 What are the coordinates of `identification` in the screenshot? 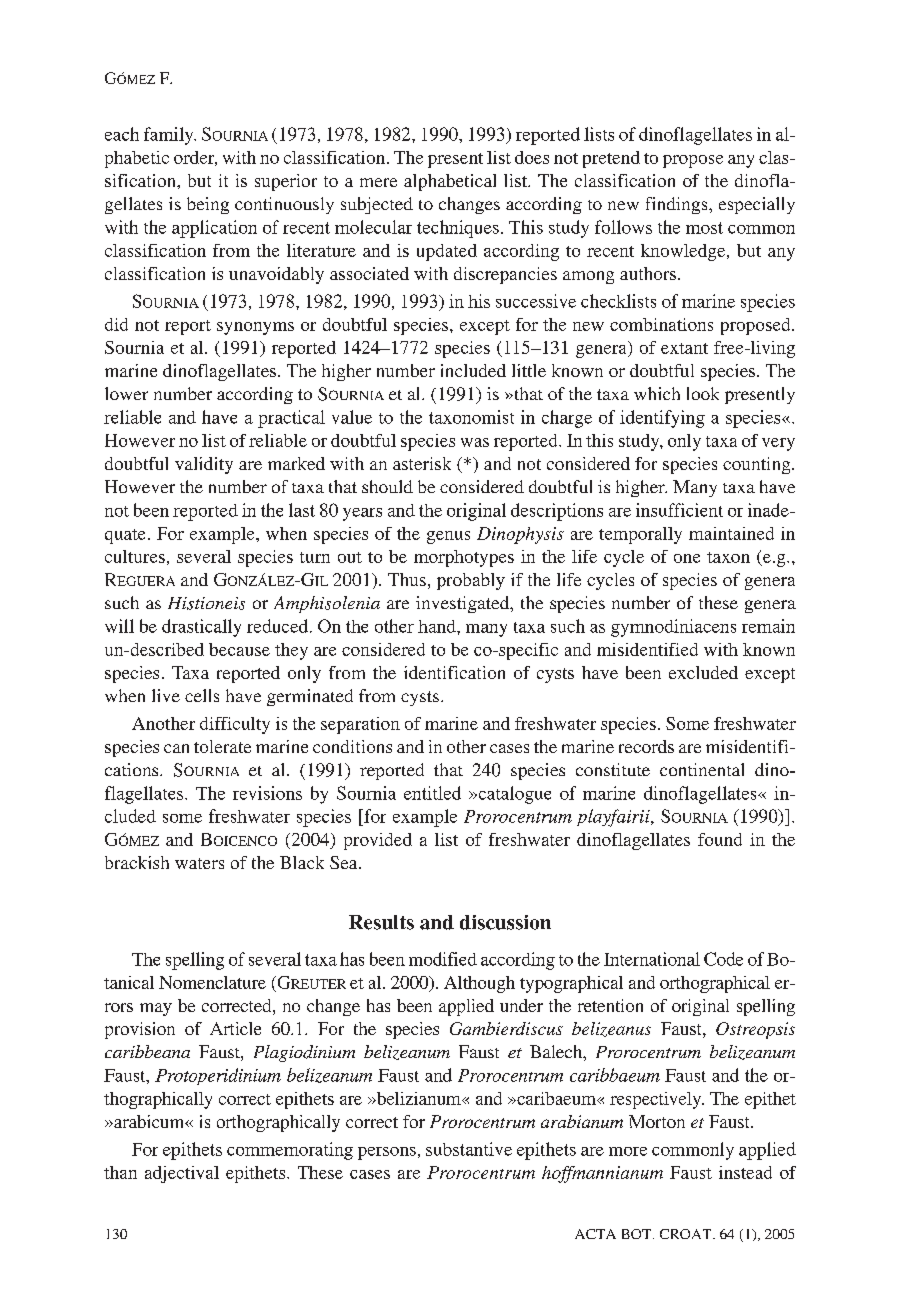 It's located at (454, 672).
